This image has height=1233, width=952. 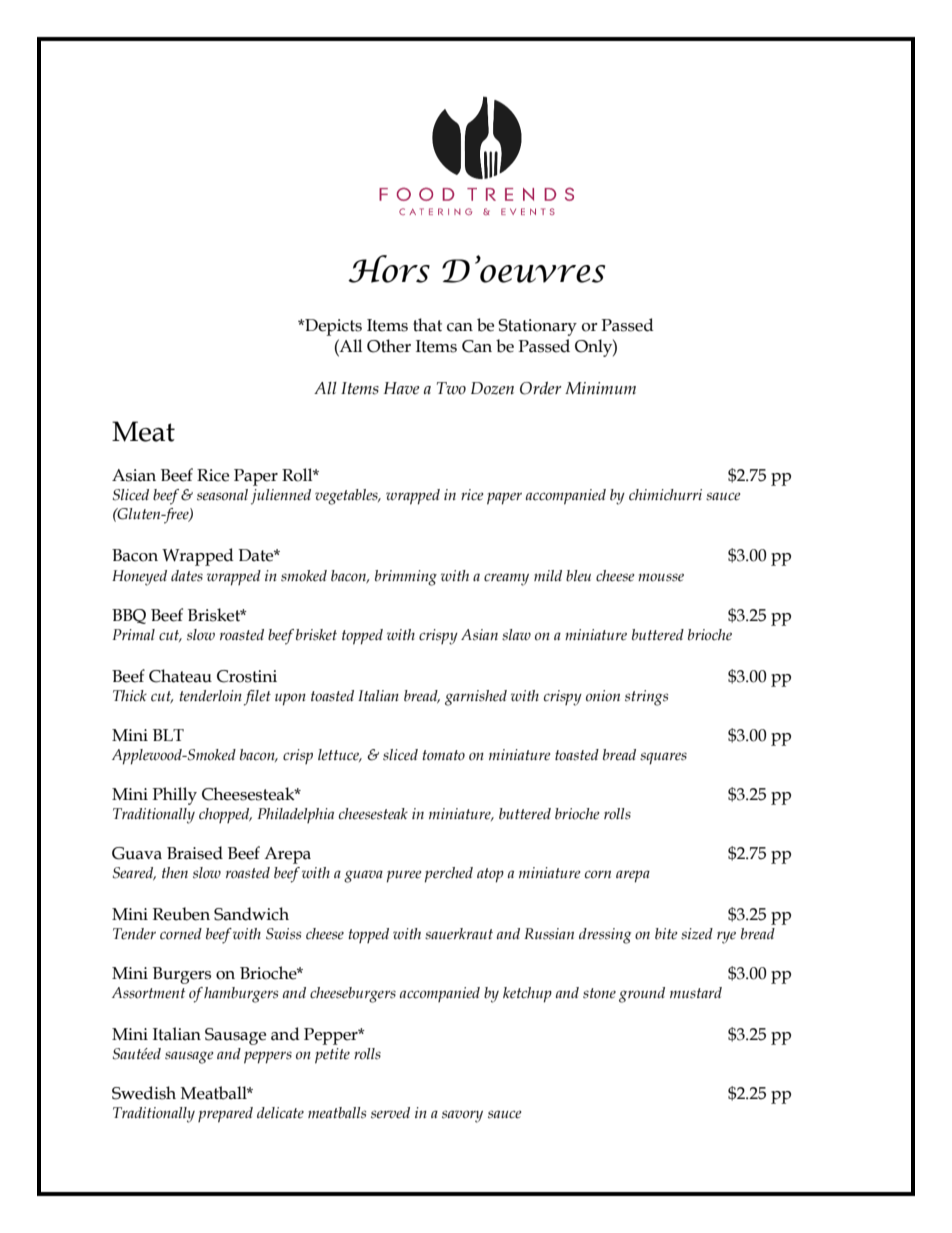 I want to click on prepared, so click(x=225, y=1115).
